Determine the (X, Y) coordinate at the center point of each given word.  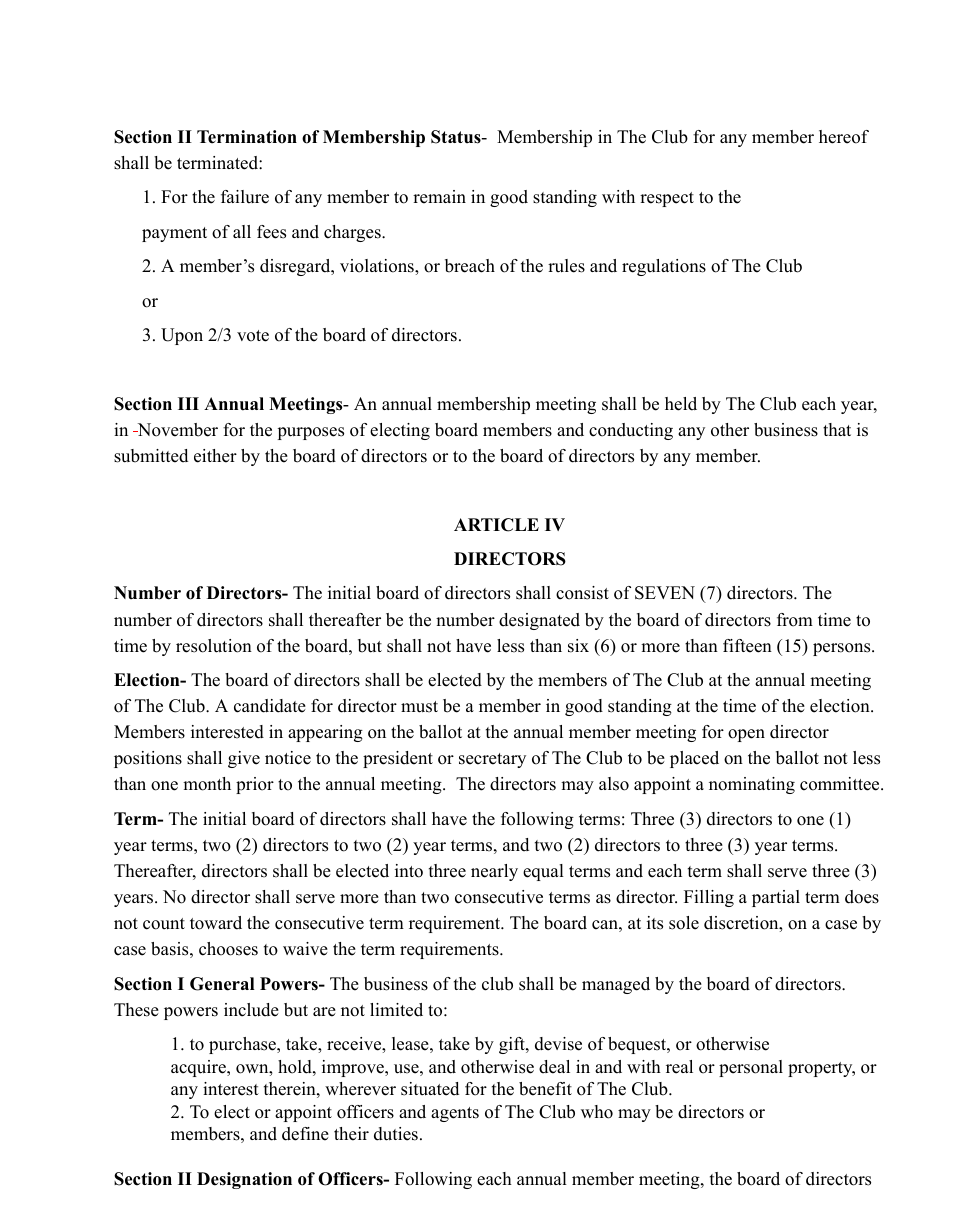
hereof (844, 137)
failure (245, 197)
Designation (244, 1180)
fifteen (747, 646)
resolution (214, 646)
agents (455, 1114)
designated (539, 621)
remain (439, 197)
